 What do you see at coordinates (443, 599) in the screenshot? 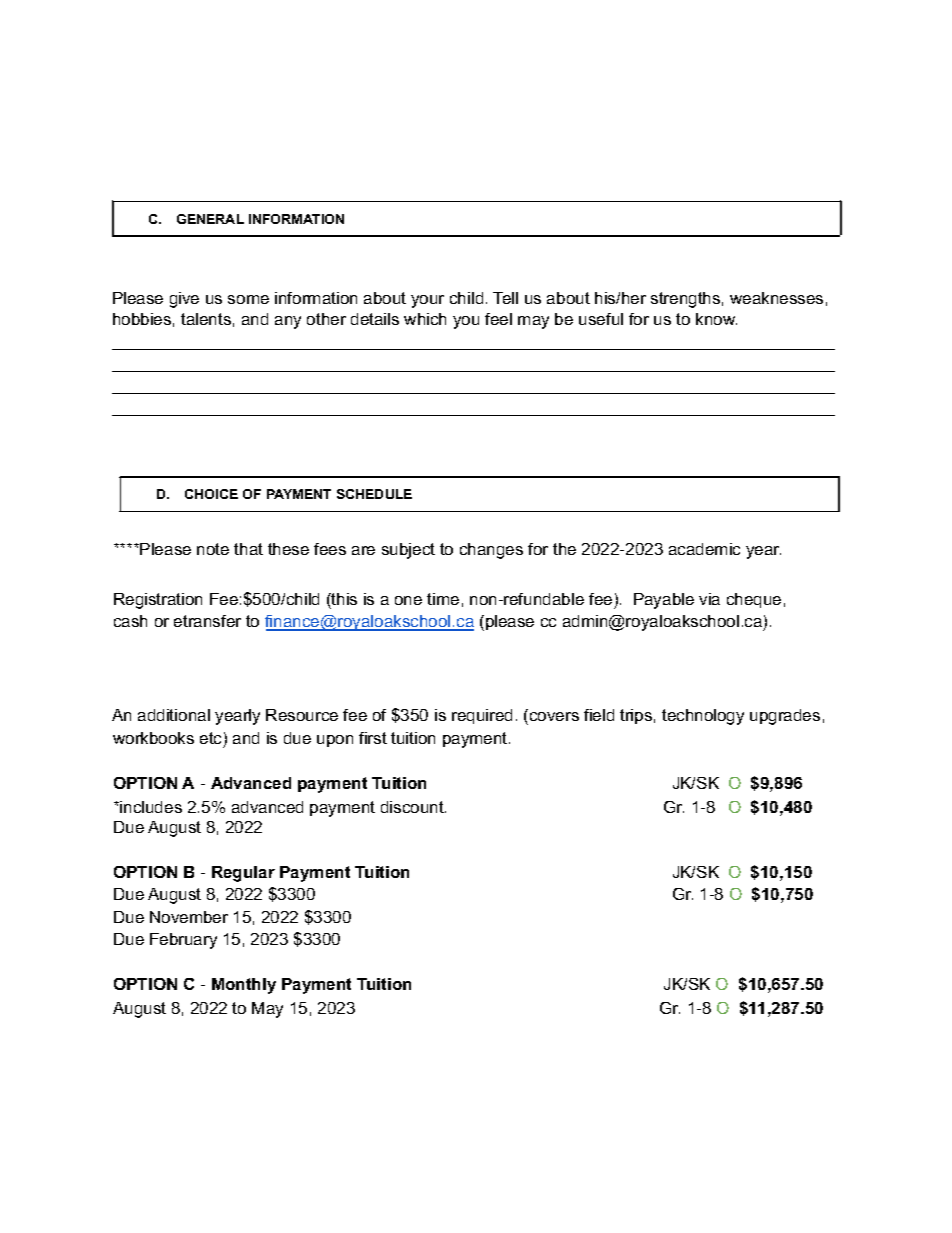
I see `time` at bounding box center [443, 599].
